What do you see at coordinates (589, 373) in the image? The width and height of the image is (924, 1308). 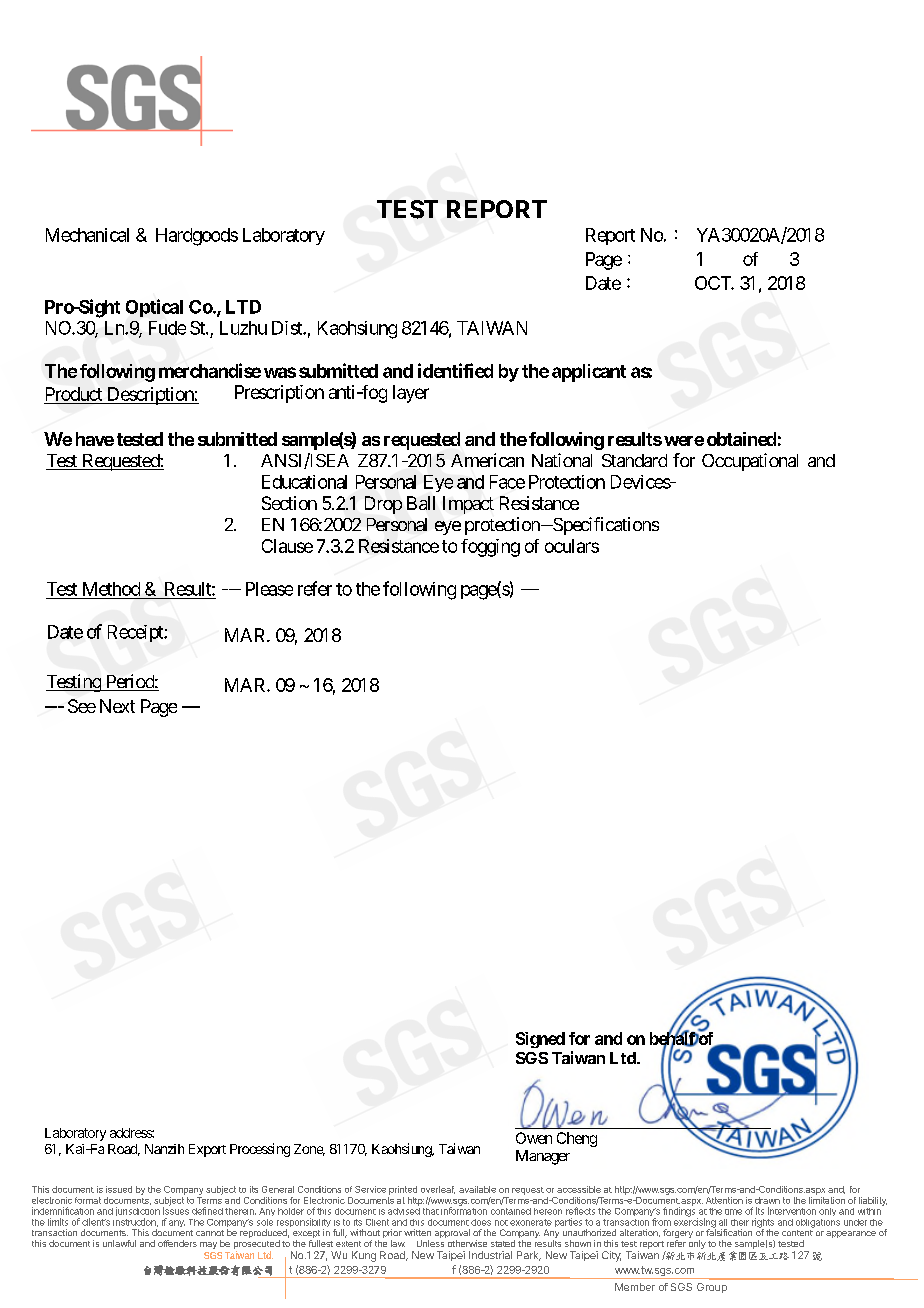 I see `applicant` at bounding box center [589, 373].
